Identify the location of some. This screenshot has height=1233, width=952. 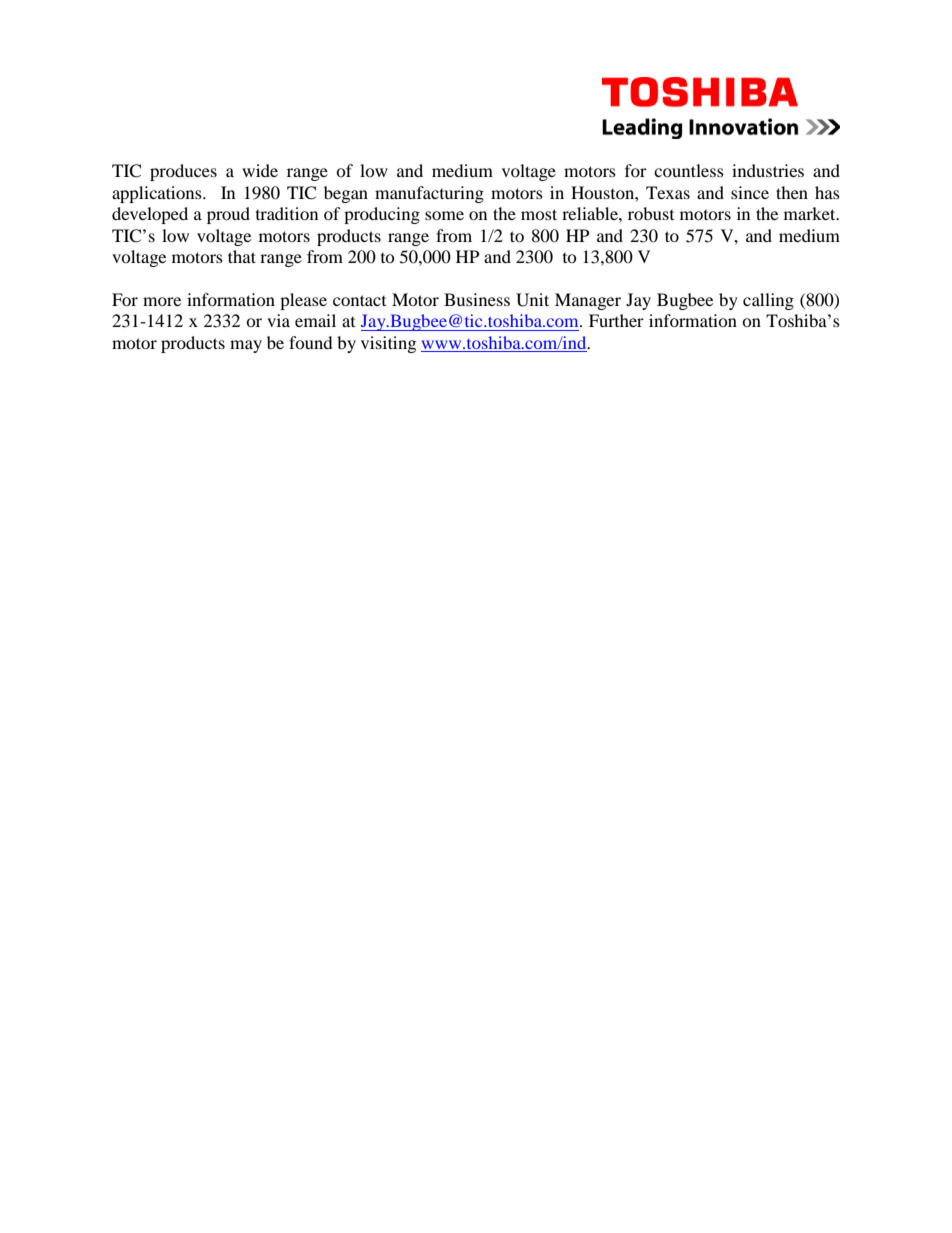
(444, 215).
